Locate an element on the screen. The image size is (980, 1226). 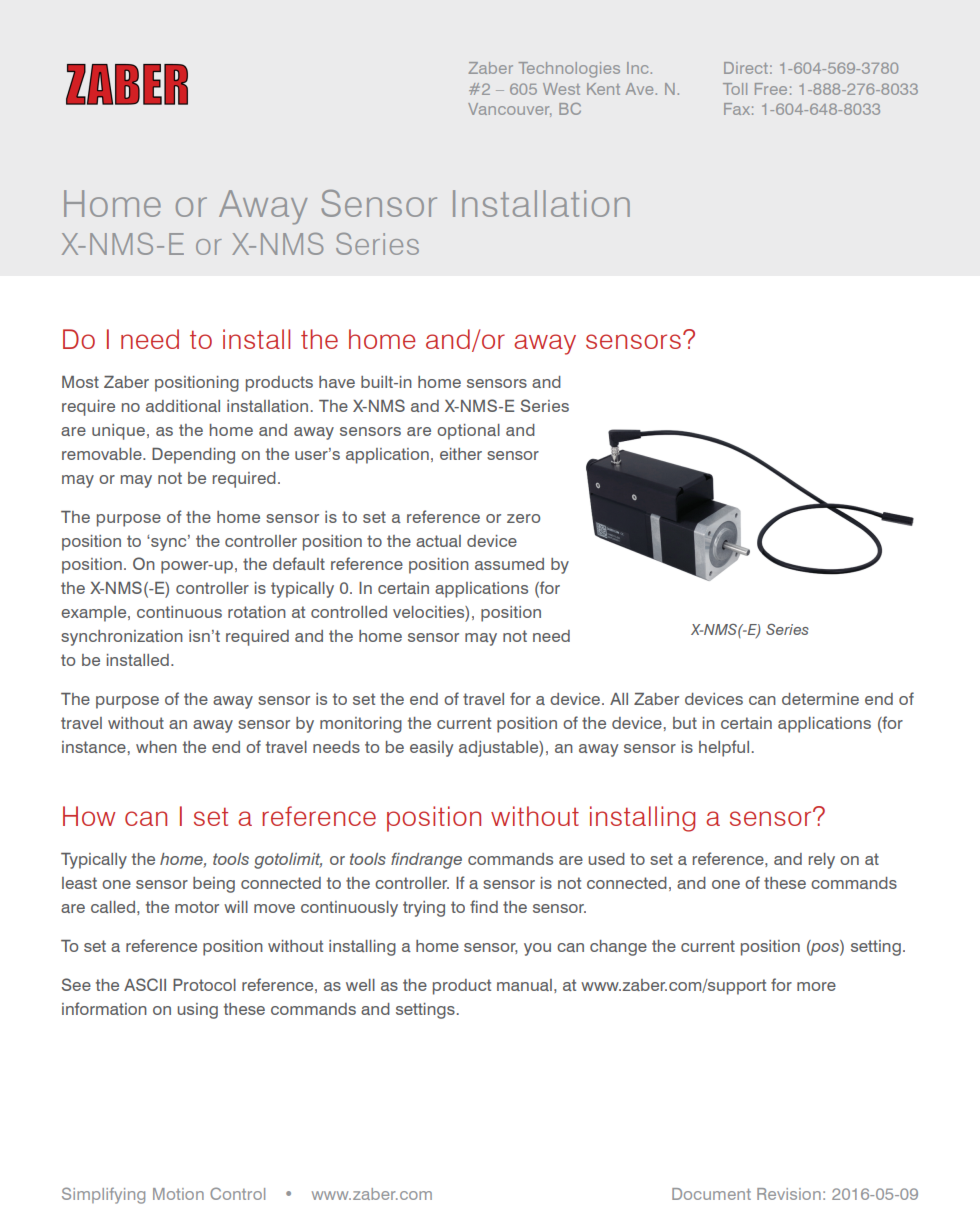
Toll is located at coordinates (735, 89).
